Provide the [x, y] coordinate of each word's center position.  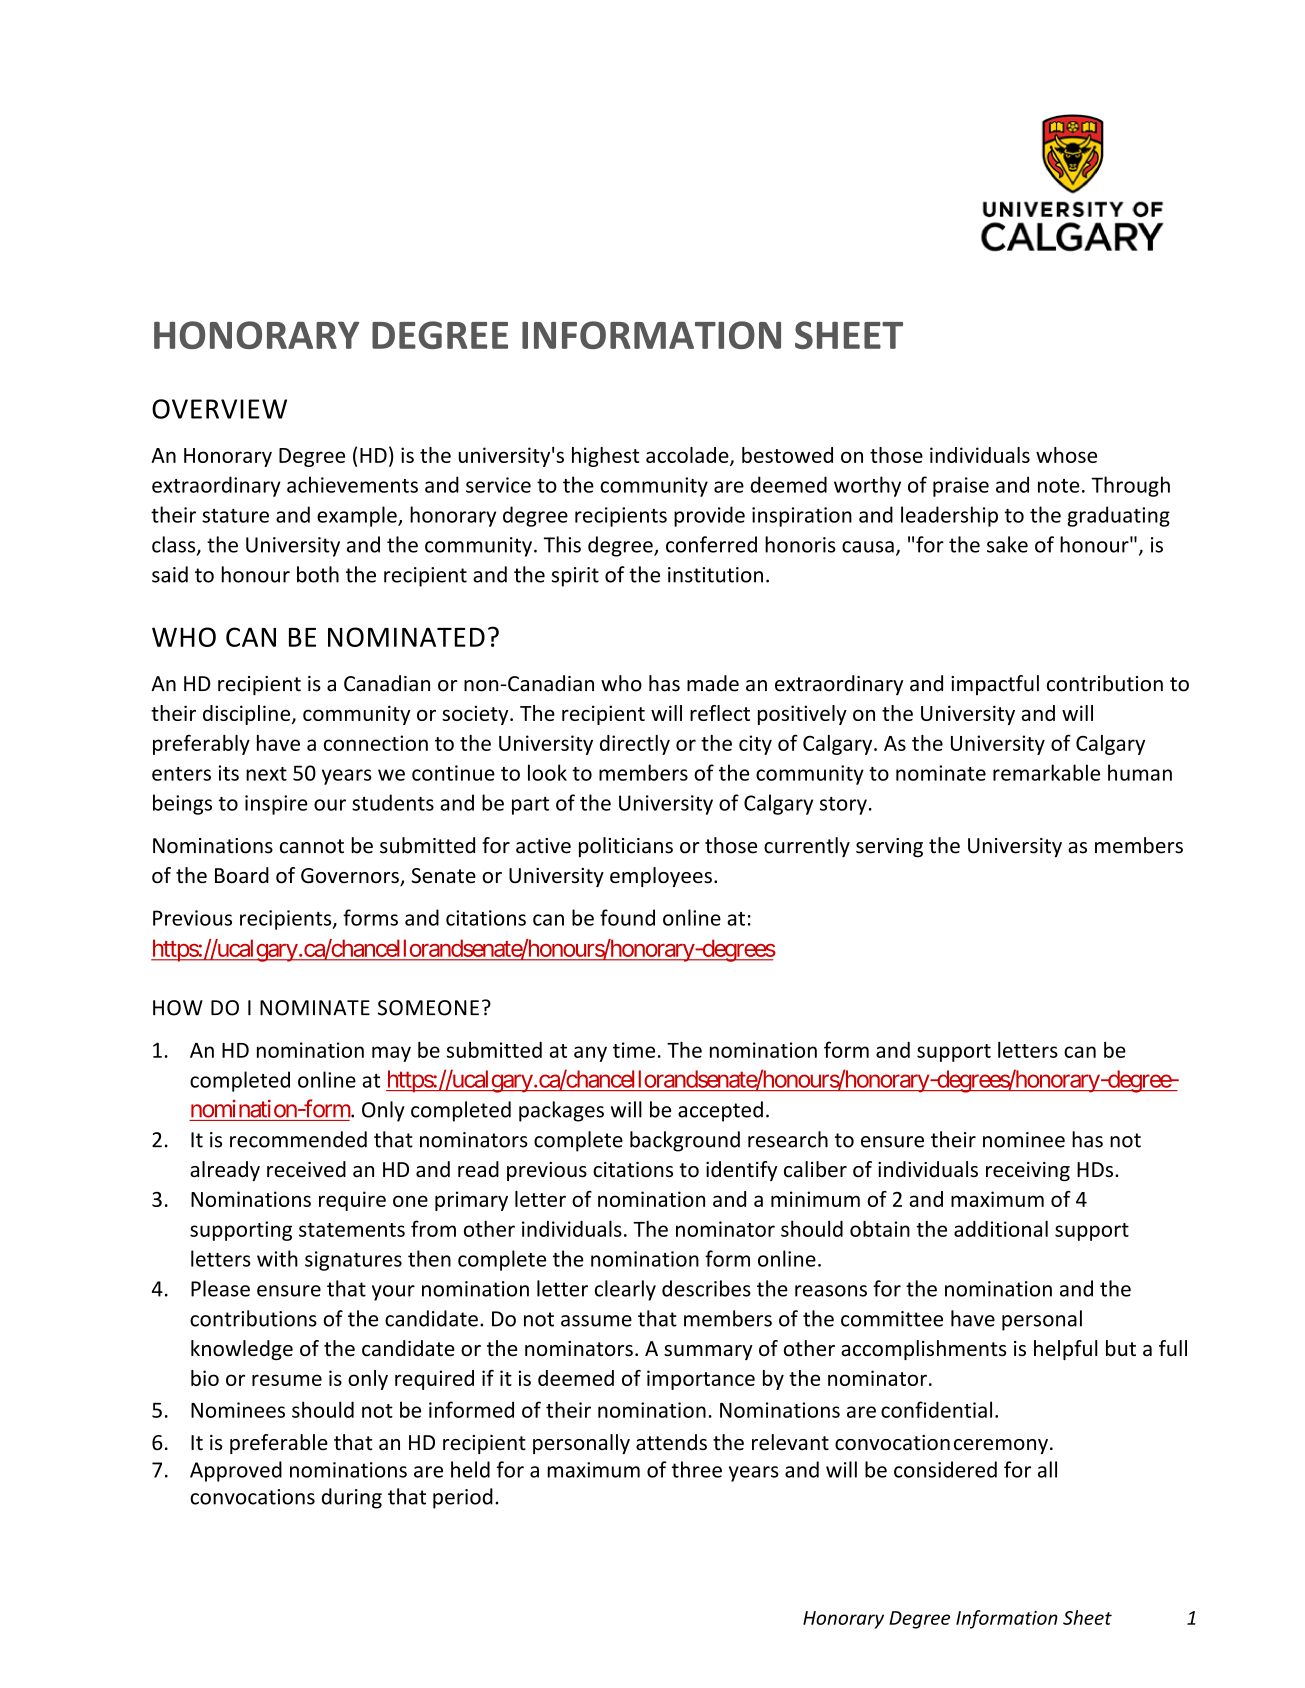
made [713, 683]
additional [1001, 1228]
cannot [312, 846]
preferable [279, 1444]
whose [1066, 455]
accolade [688, 456]
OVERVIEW [219, 409]
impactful [995, 685]
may [391, 1054]
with [277, 1258]
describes [706, 1288]
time [634, 1050]
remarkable [1046, 772]
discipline [248, 715]
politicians [626, 847]
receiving [1028, 1171]
